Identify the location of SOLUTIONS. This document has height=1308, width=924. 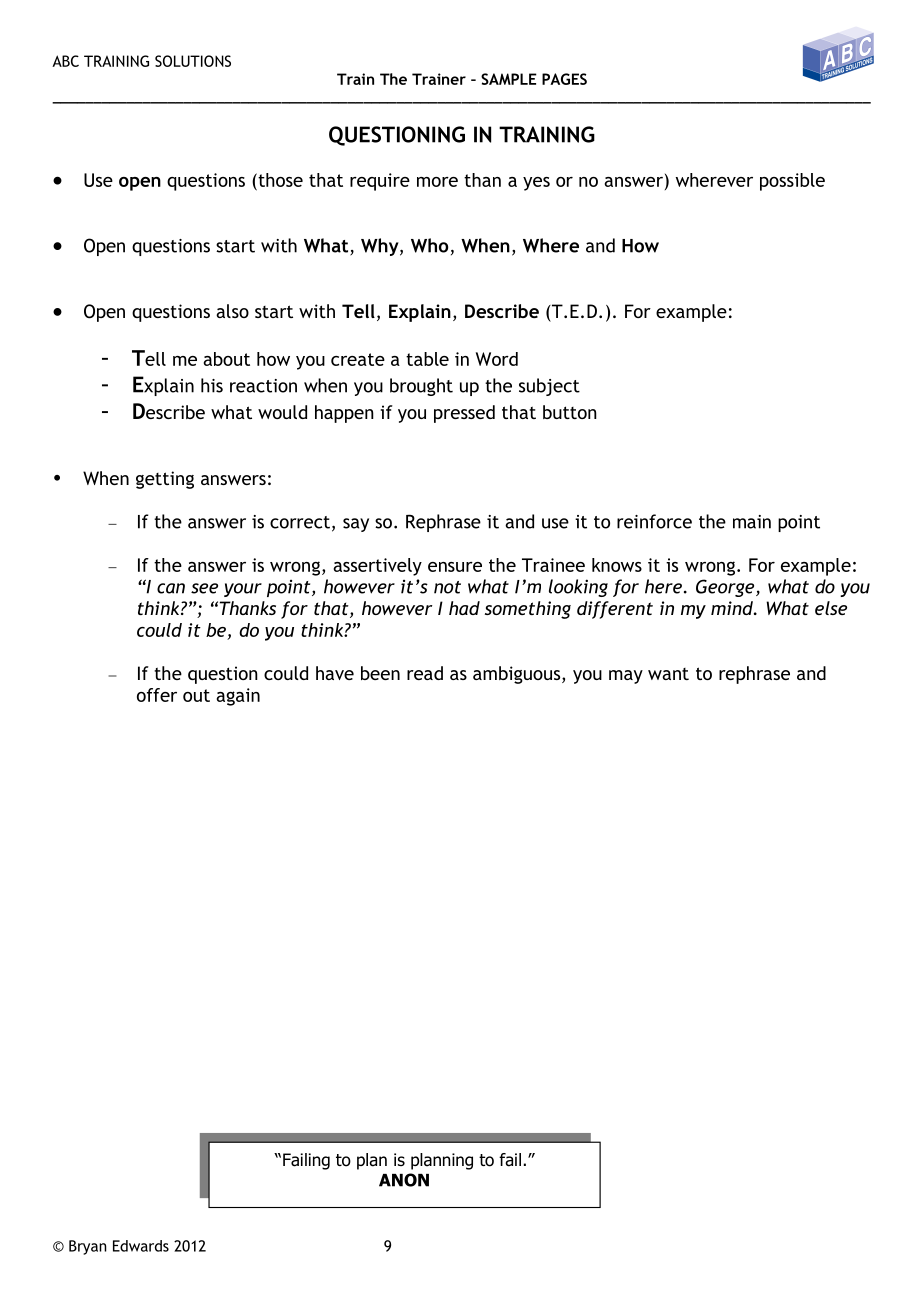
(193, 61).
